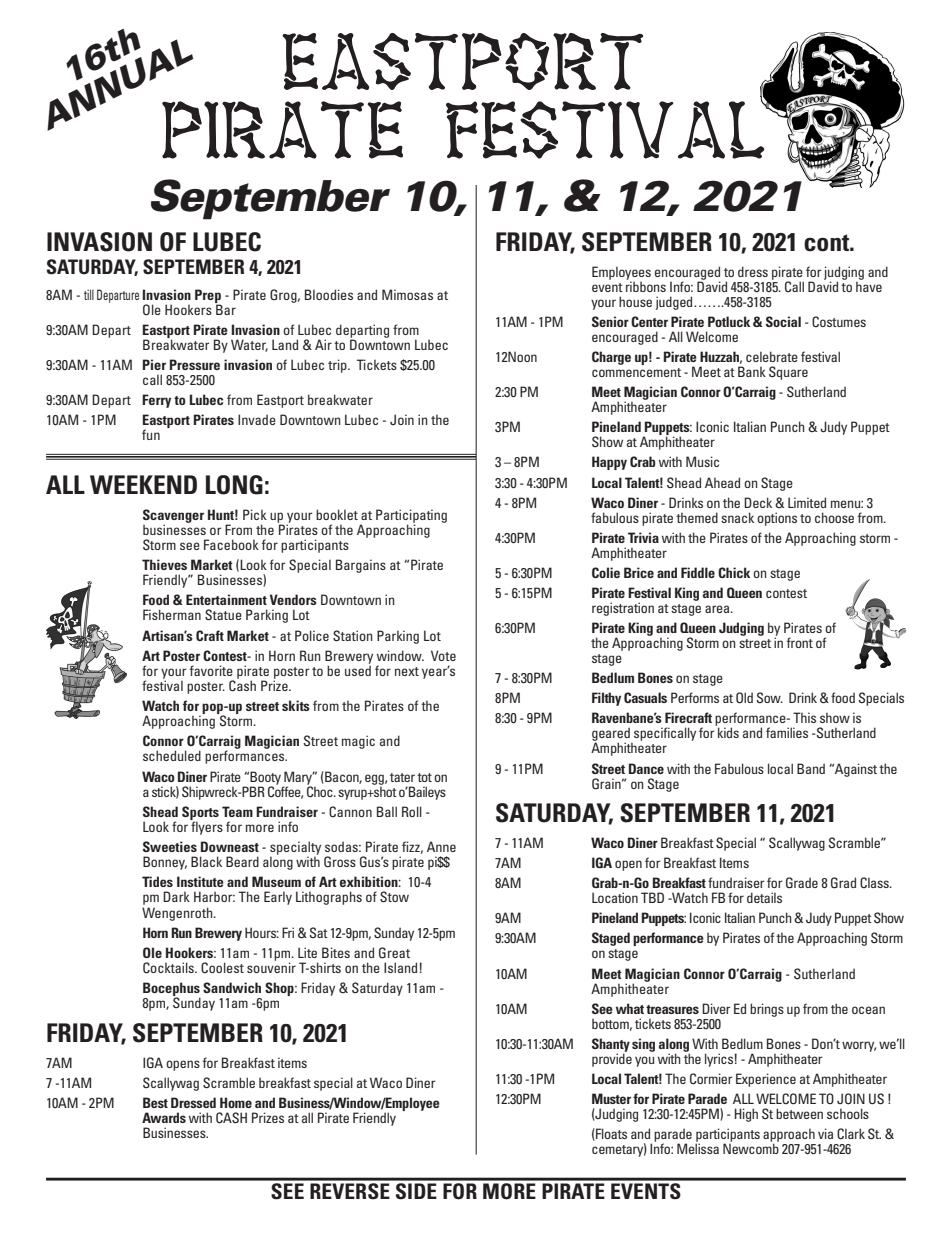 The width and height of the screenshot is (952, 1233). I want to click on Prep, so click(208, 297).
